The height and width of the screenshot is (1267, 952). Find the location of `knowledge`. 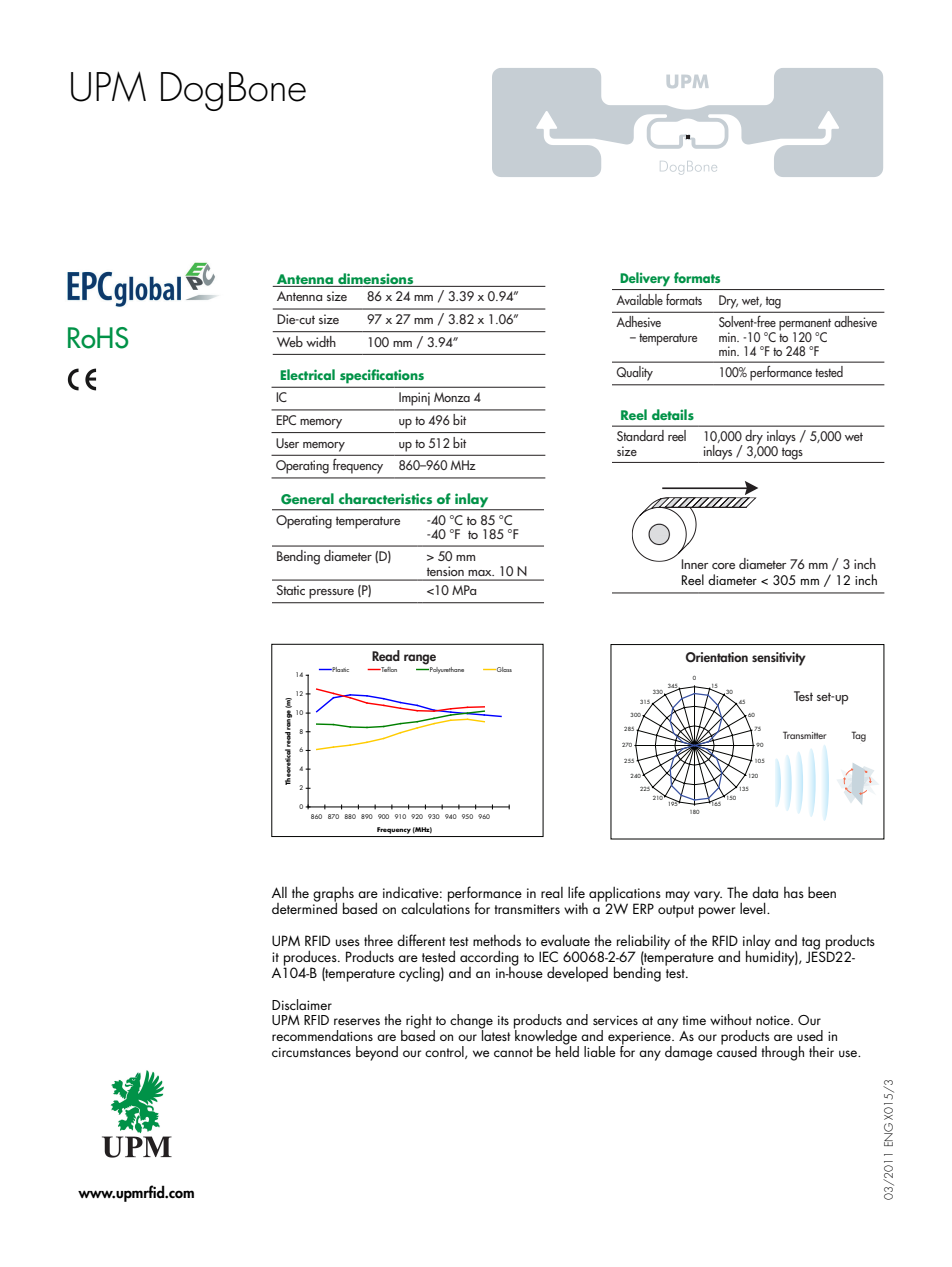

knowledge is located at coordinates (546, 1037).
